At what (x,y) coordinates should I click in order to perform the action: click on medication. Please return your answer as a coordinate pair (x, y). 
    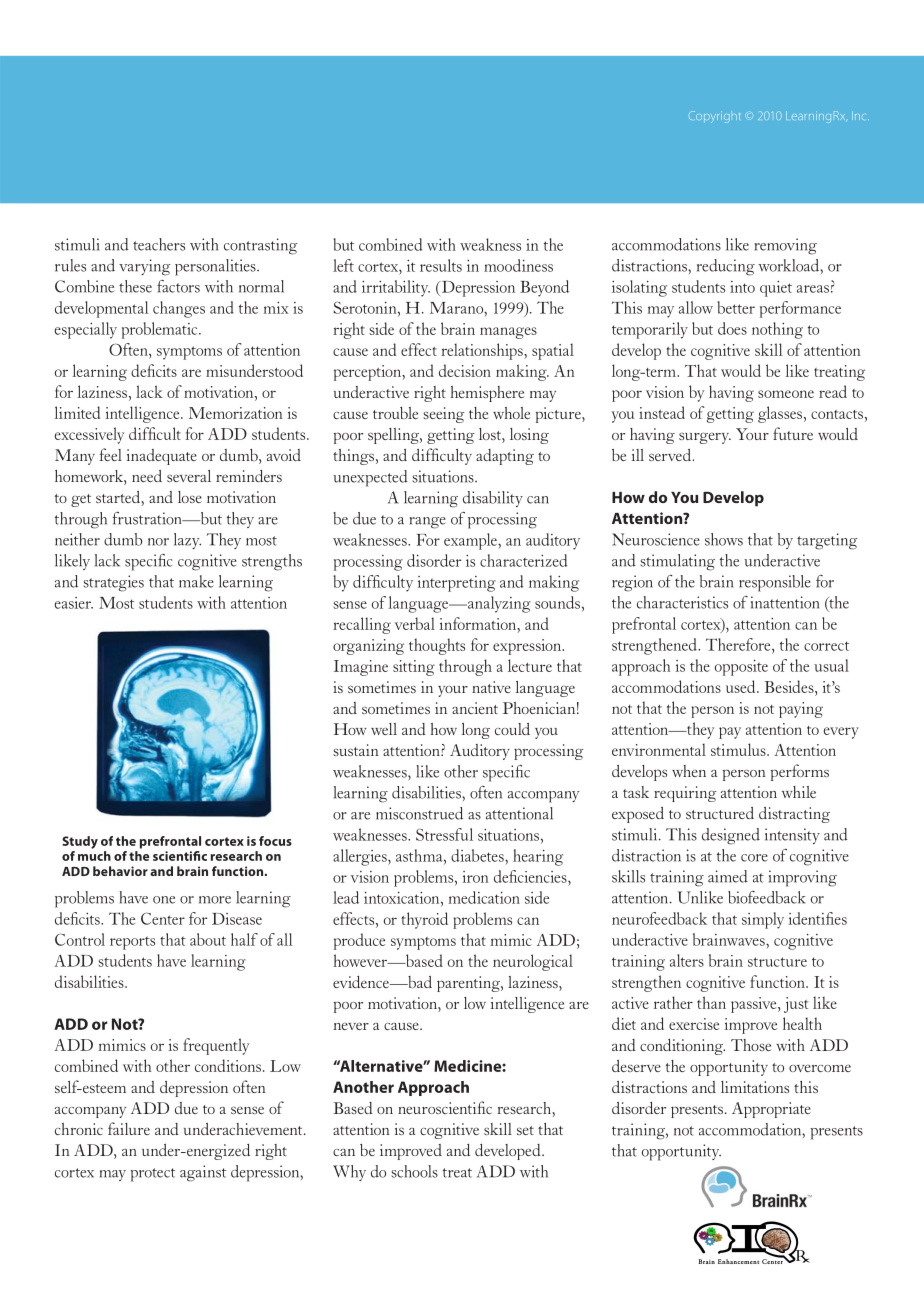
    Looking at the image, I should click on (484, 897).
